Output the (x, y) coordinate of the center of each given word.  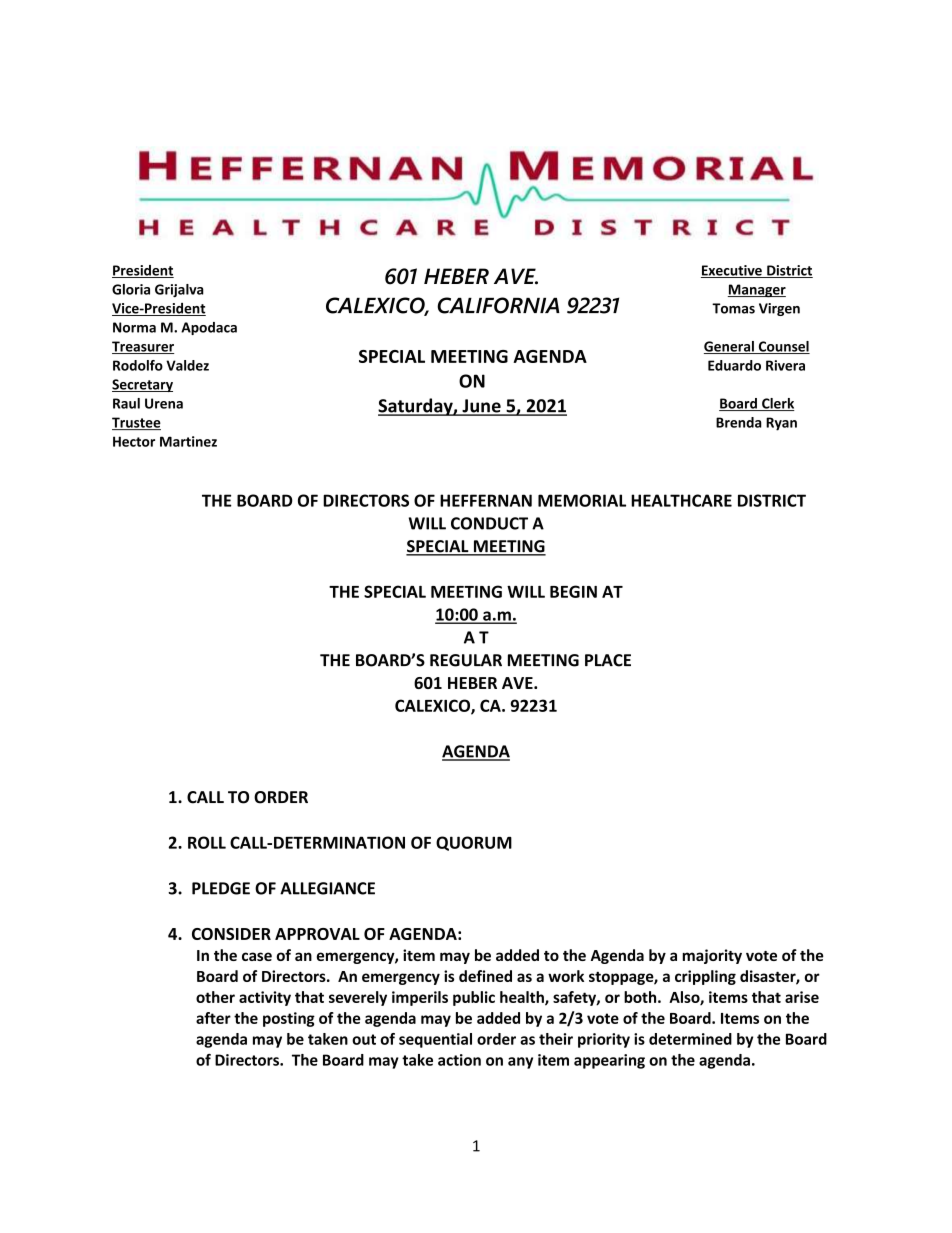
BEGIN (573, 591)
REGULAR (466, 660)
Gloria (131, 289)
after (213, 1018)
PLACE (608, 660)
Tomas (733, 308)
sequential (435, 1040)
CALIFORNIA (498, 305)
